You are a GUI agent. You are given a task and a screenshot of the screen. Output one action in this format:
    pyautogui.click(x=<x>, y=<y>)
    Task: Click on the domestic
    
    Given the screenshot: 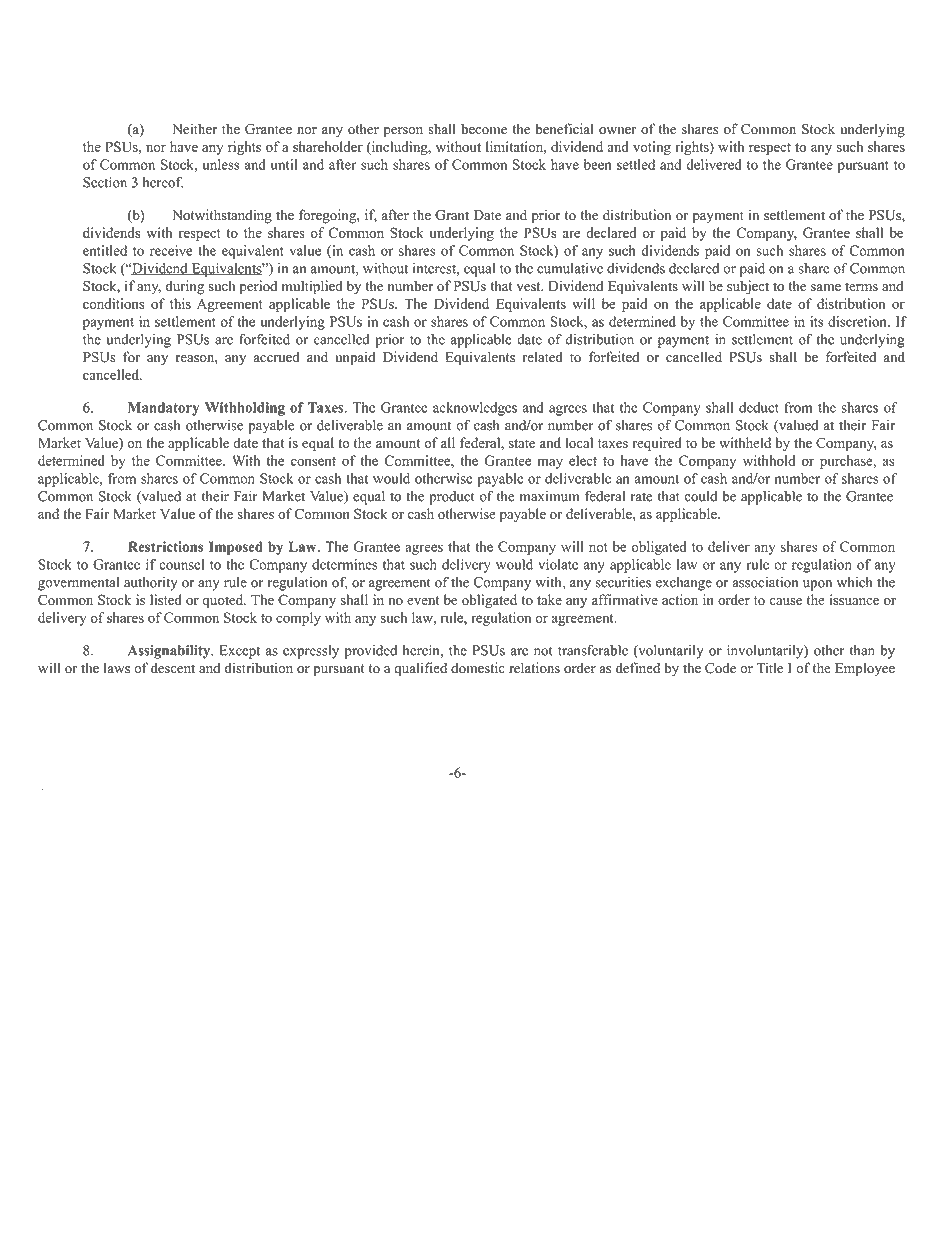 What is the action you would take?
    pyautogui.click(x=478, y=668)
